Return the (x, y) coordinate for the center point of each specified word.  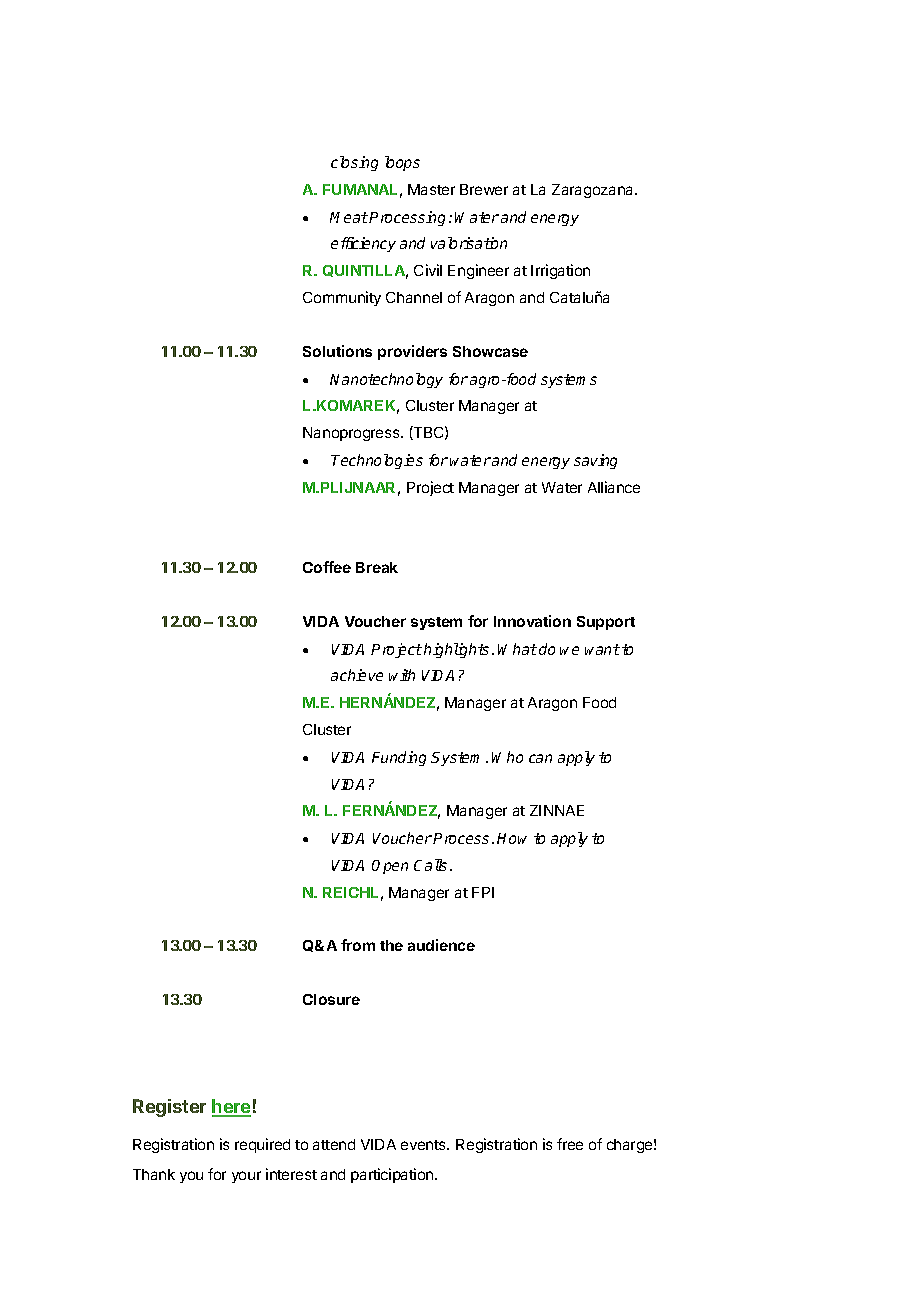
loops (402, 163)
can (540, 758)
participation (393, 1175)
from (358, 945)
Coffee (327, 567)
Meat (349, 217)
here (231, 1107)
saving (595, 461)
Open (390, 867)
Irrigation (560, 271)
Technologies (377, 461)
